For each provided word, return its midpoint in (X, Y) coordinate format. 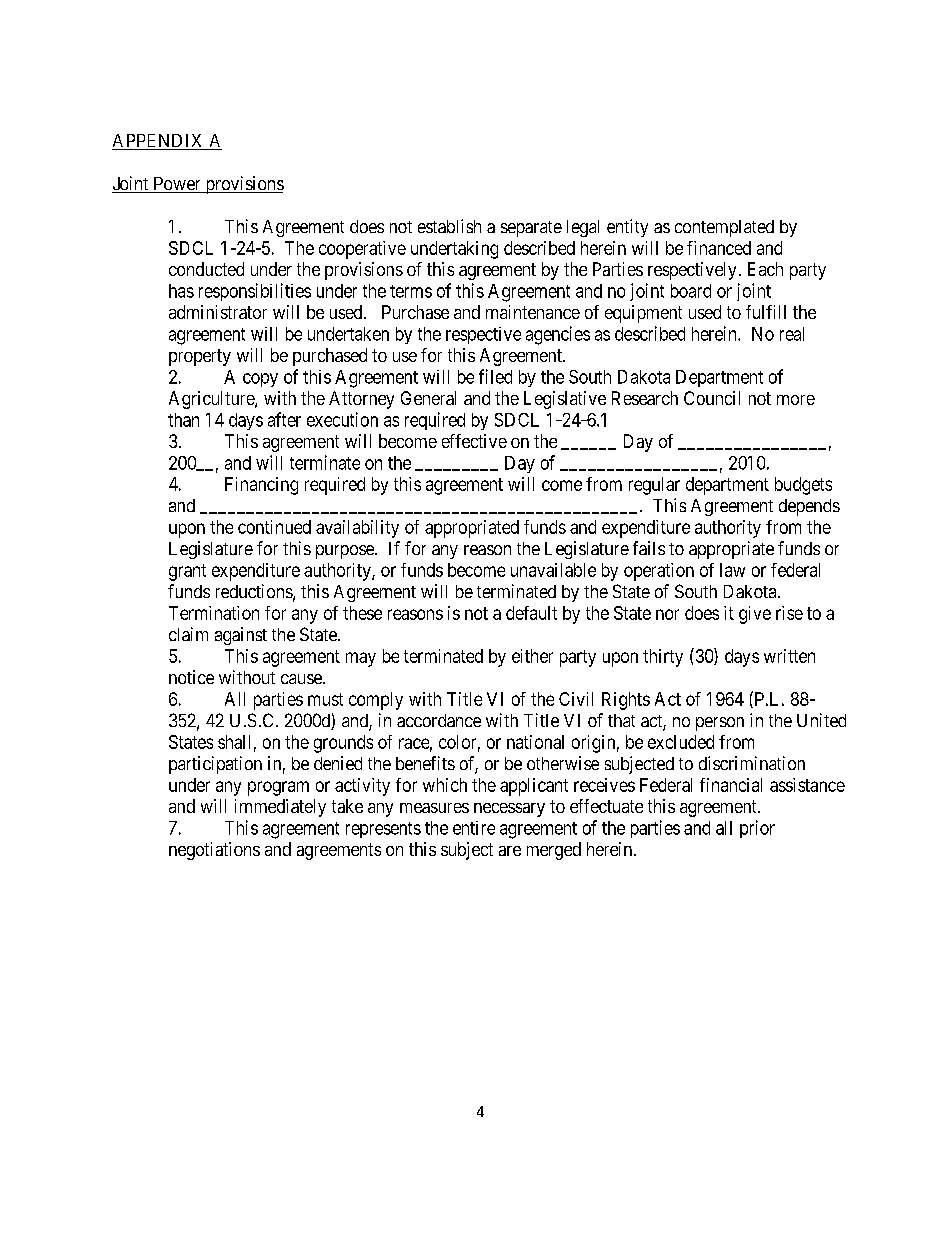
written (789, 656)
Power (177, 185)
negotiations (214, 851)
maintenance (533, 312)
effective (474, 441)
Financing (261, 486)
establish (449, 226)
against (241, 636)
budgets (803, 486)
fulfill (766, 312)
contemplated (724, 228)
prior (757, 829)
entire (474, 828)
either (532, 656)
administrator (218, 312)
